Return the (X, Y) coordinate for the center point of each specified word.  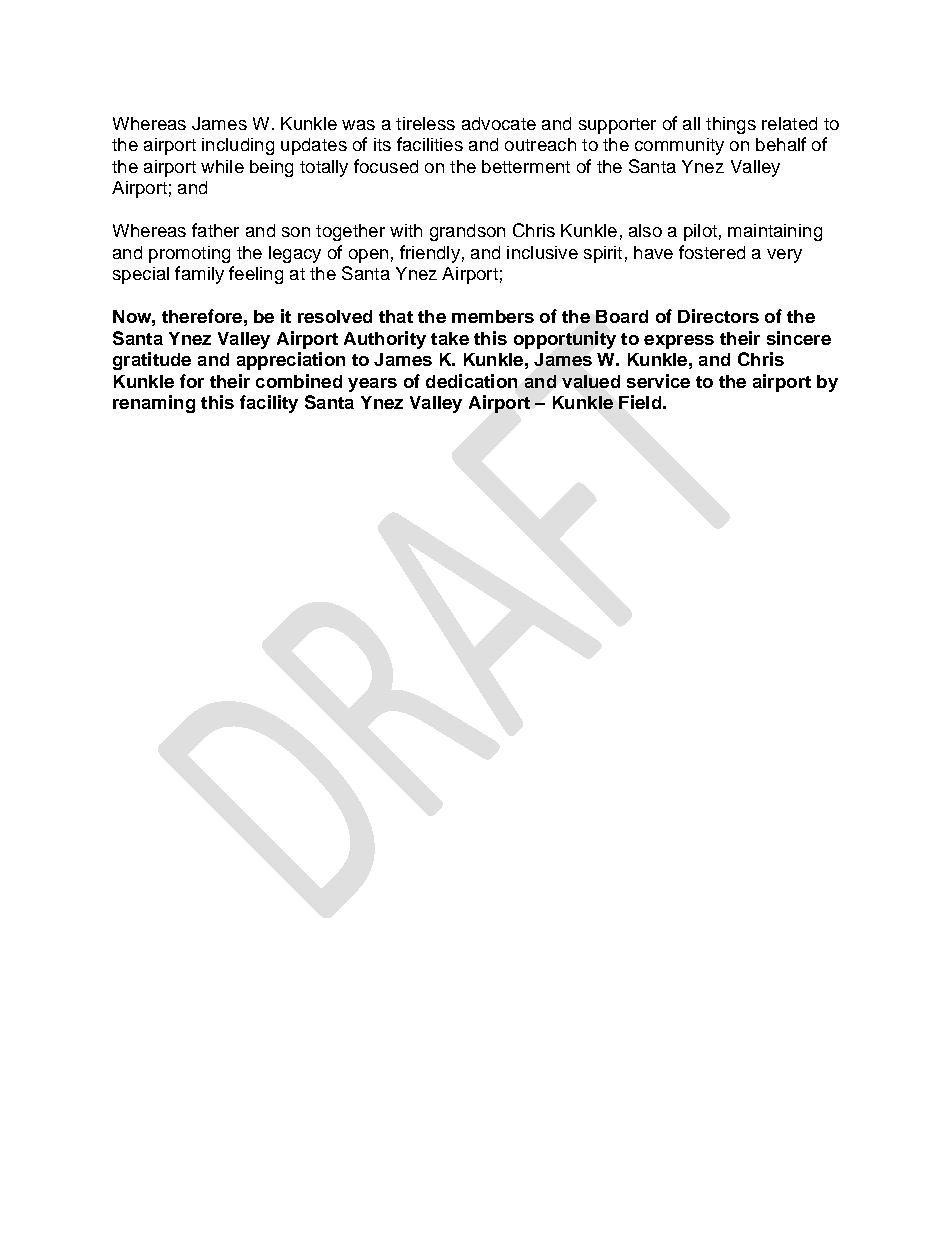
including (238, 146)
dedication (471, 381)
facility (269, 404)
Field (640, 402)
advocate (499, 123)
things (731, 125)
